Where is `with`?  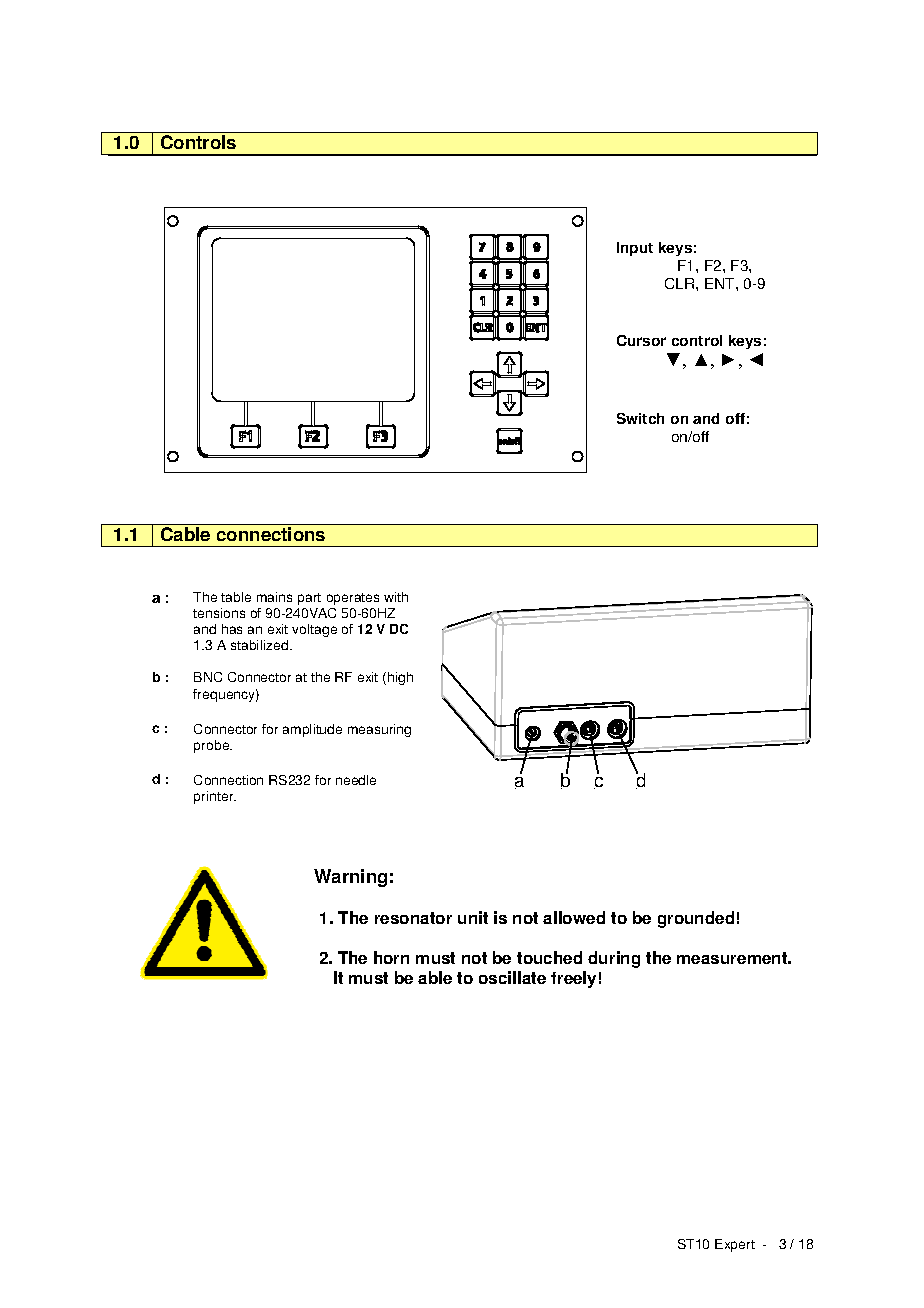 with is located at coordinates (396, 597).
